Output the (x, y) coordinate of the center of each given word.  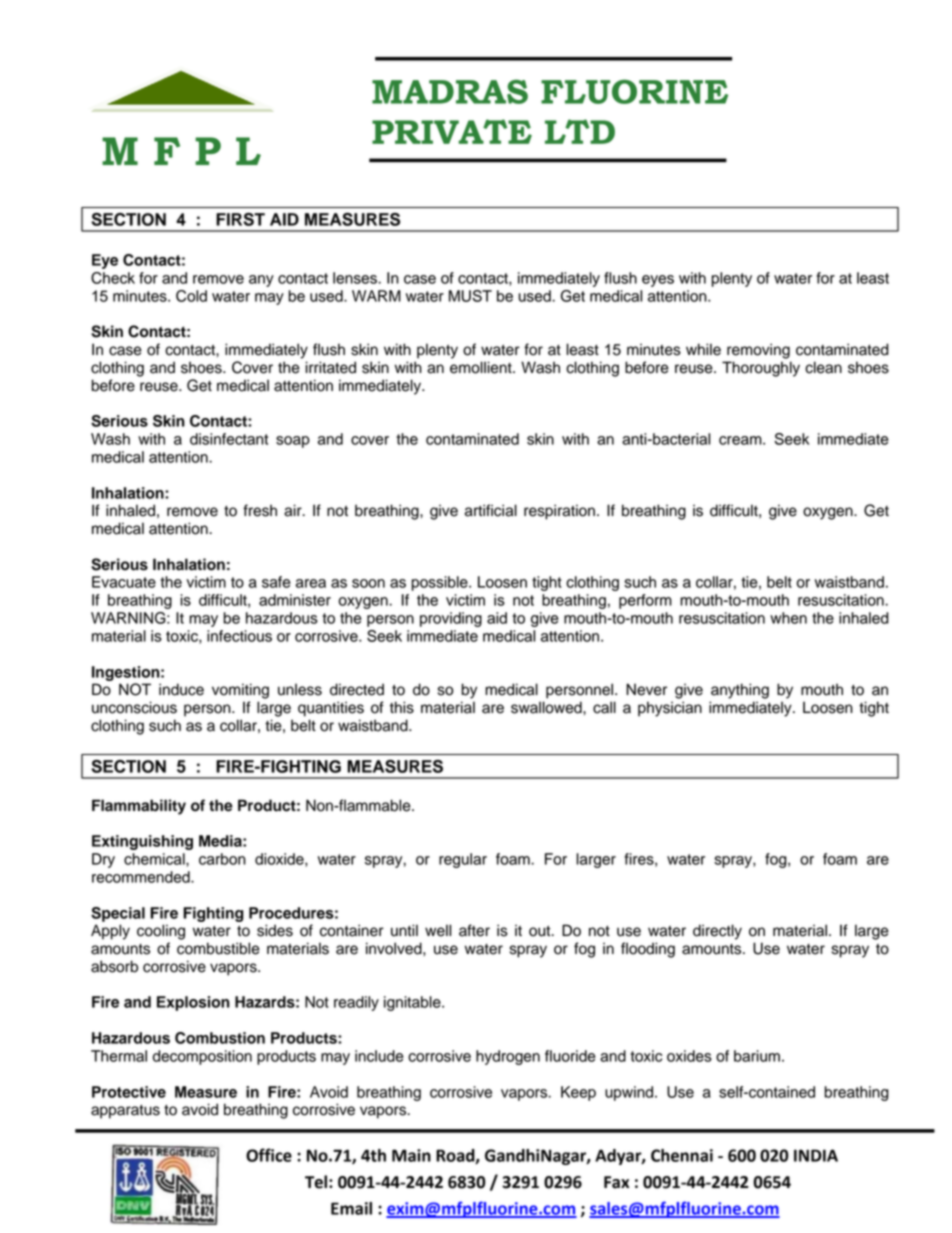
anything (740, 691)
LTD (580, 131)
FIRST (240, 219)
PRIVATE (452, 131)
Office (269, 1155)
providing (451, 619)
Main (411, 1155)
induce (181, 689)
